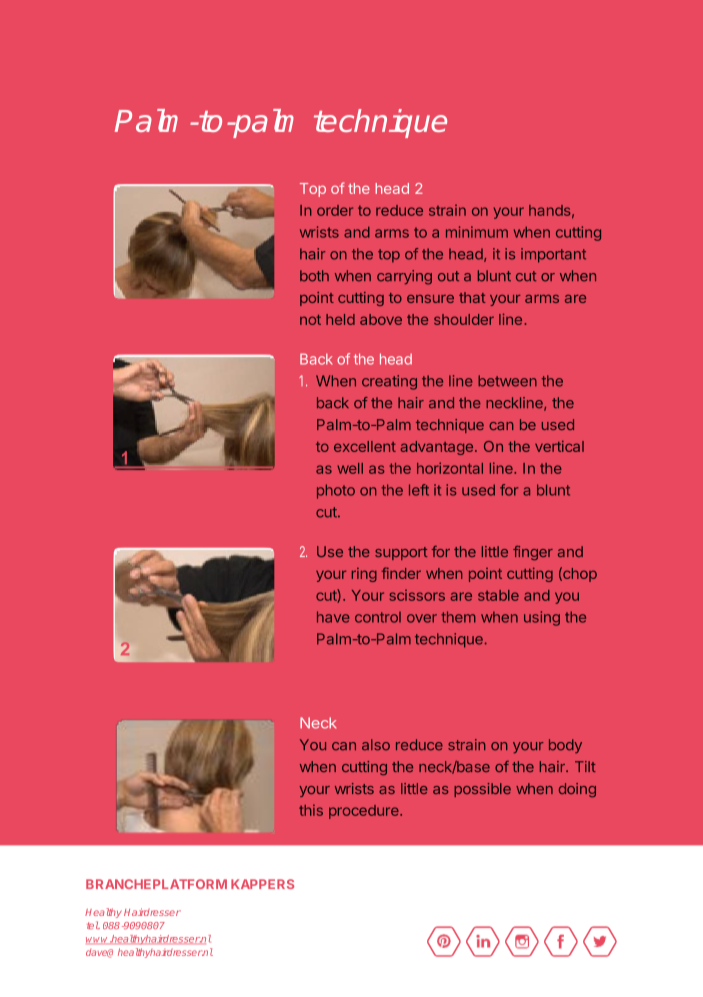 Image resolution: width=703 pixels, height=997 pixels. I want to click on finger, so click(533, 553).
